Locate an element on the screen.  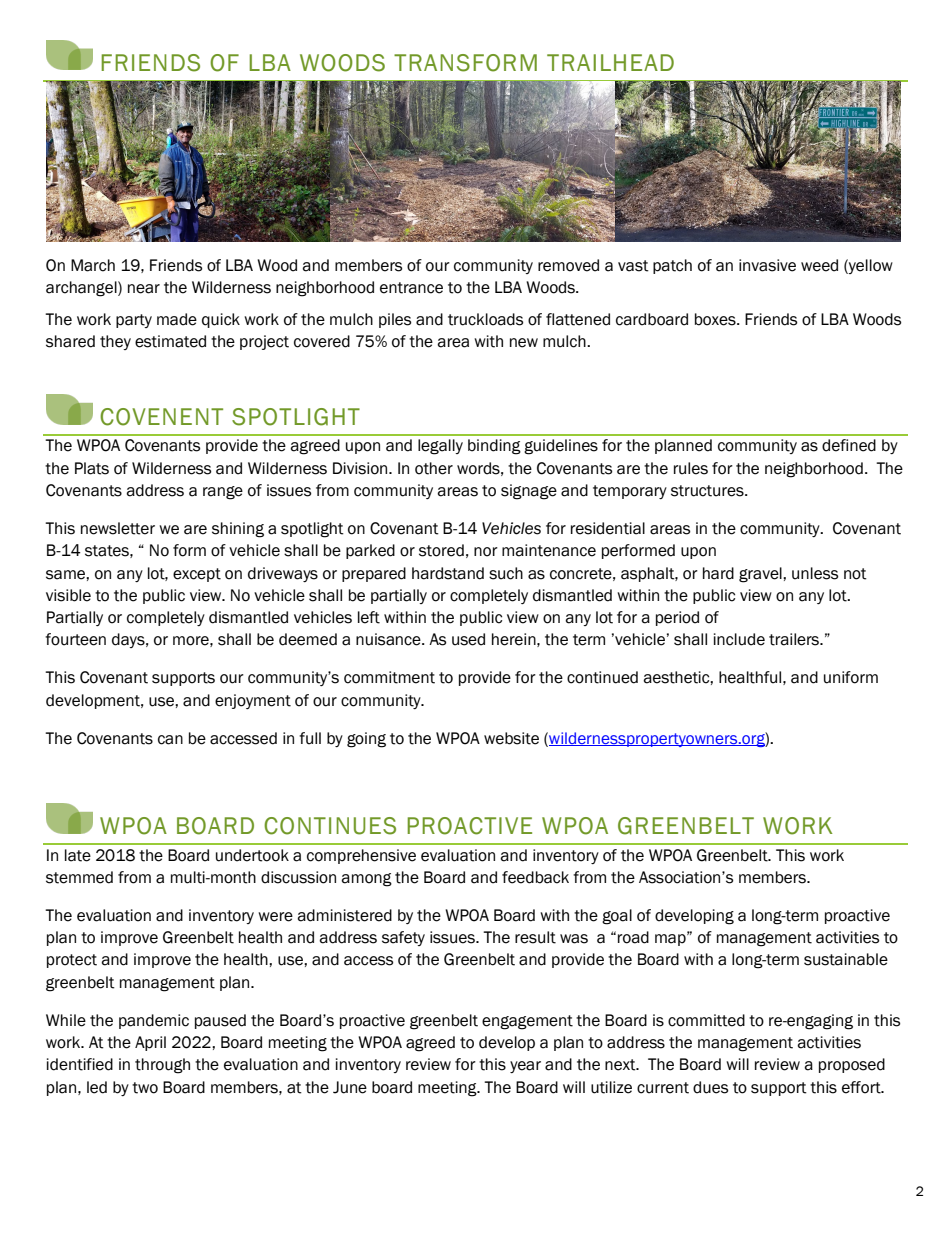
through is located at coordinates (162, 1066).
